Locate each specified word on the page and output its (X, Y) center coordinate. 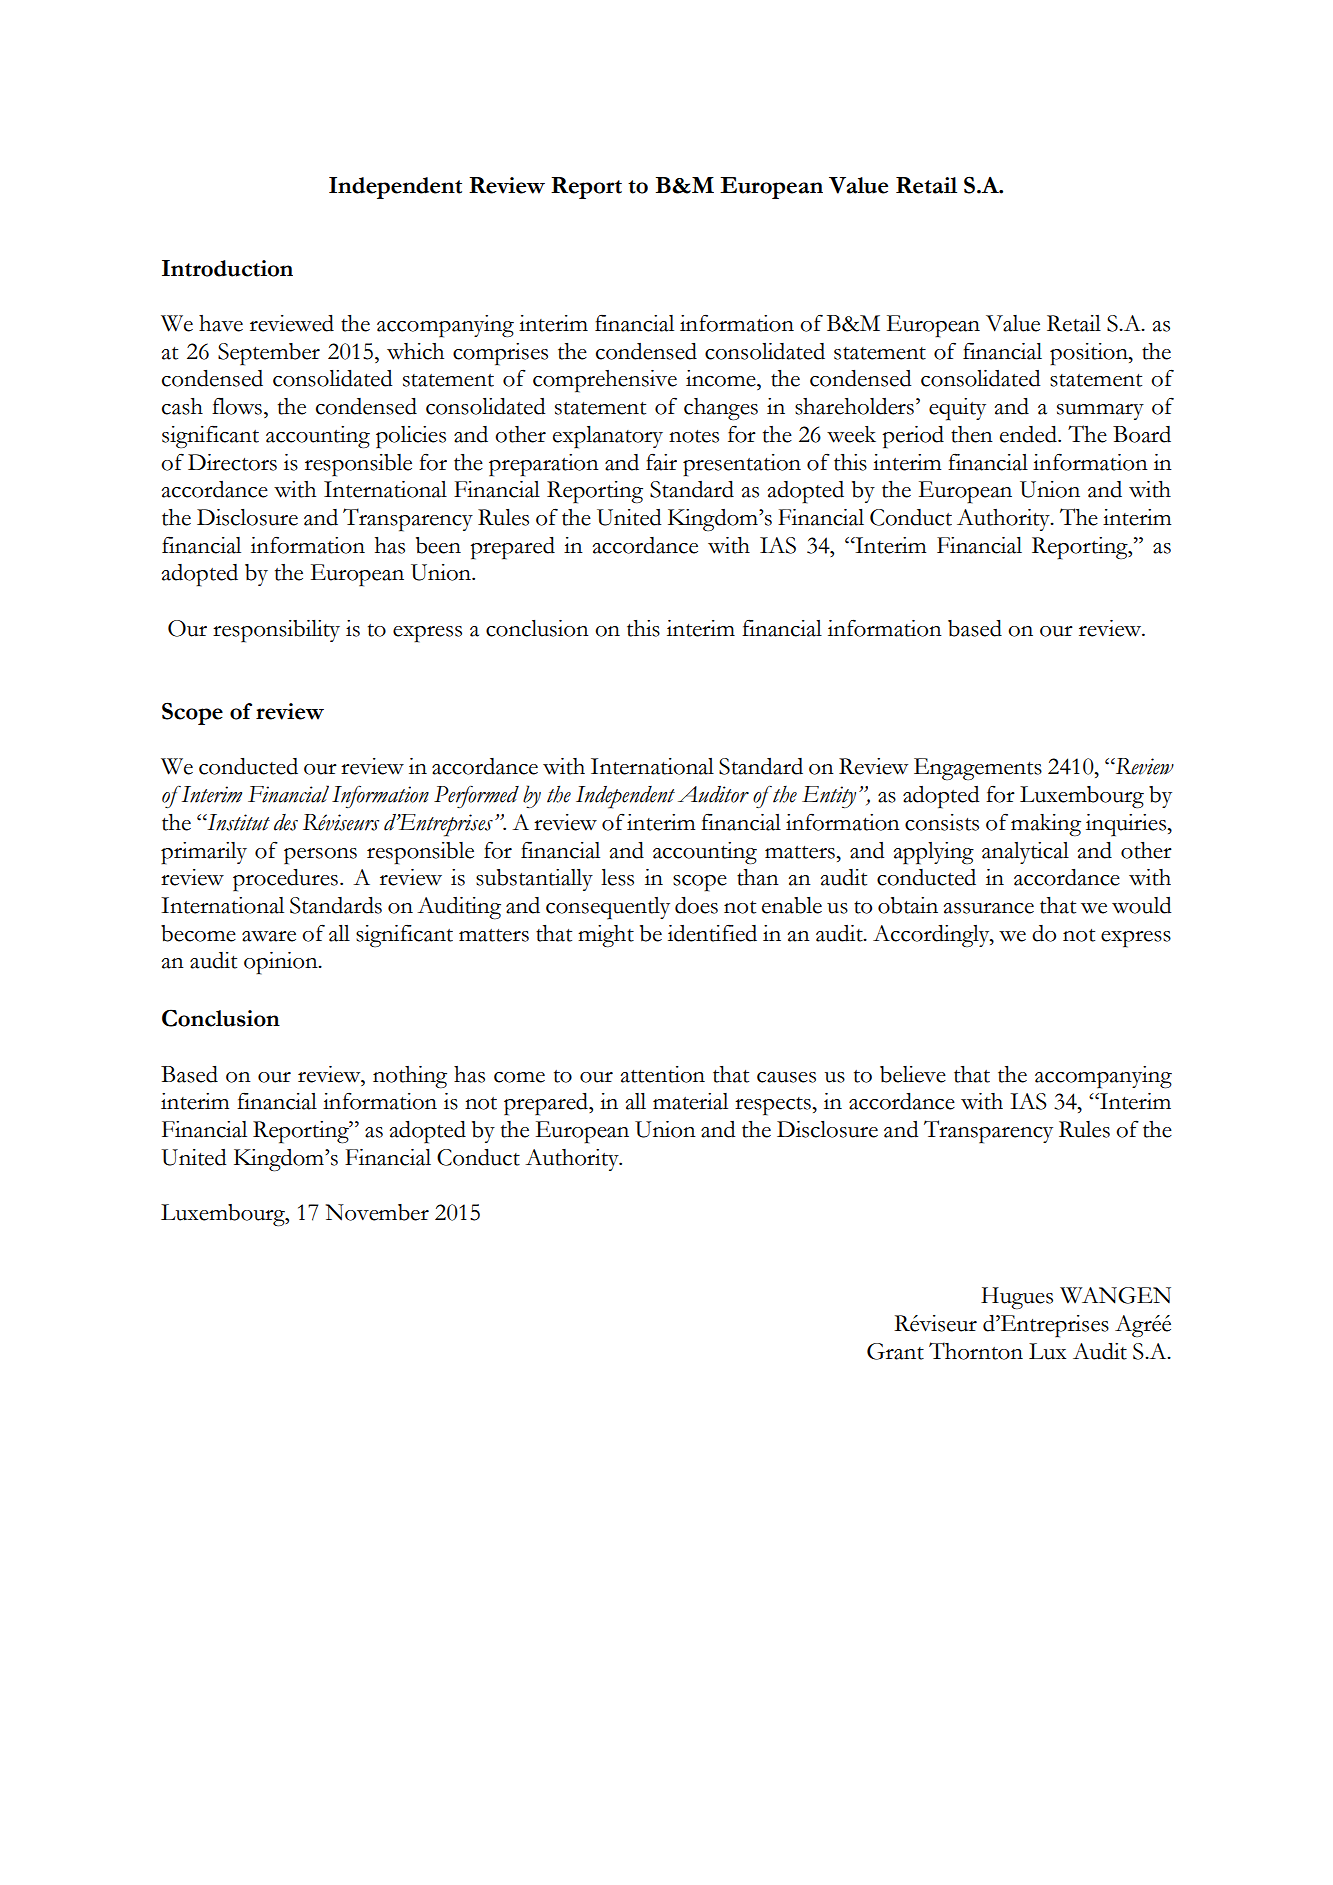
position (1090, 354)
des (286, 822)
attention (663, 1074)
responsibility (276, 631)
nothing (410, 1077)
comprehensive (605, 381)
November (377, 1212)
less (617, 877)
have (221, 323)
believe (913, 1074)
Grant (895, 1351)
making (1046, 825)
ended (1029, 434)
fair (661, 462)
